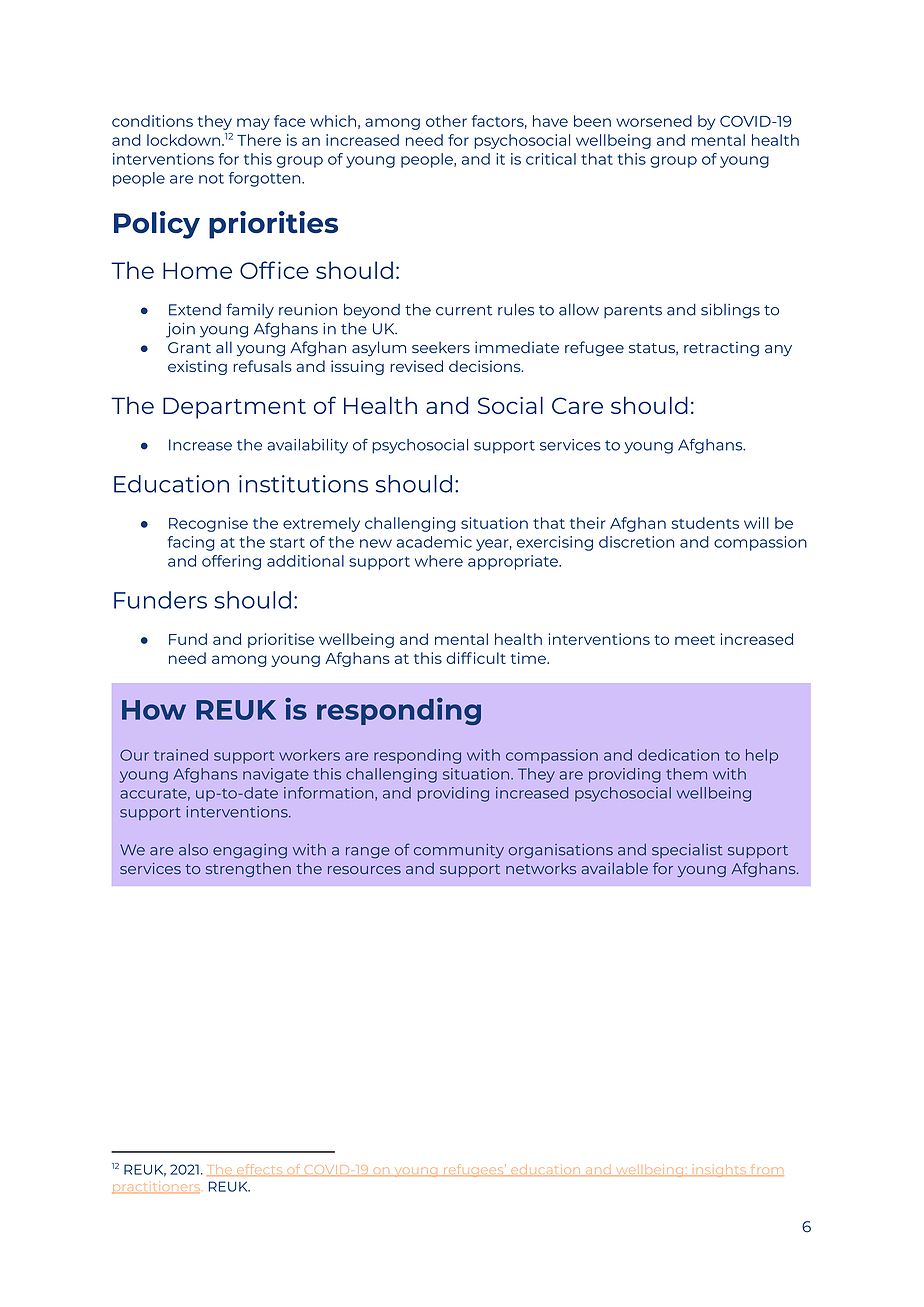  What do you see at coordinates (211, 178) in the screenshot?
I see `not` at bounding box center [211, 178].
